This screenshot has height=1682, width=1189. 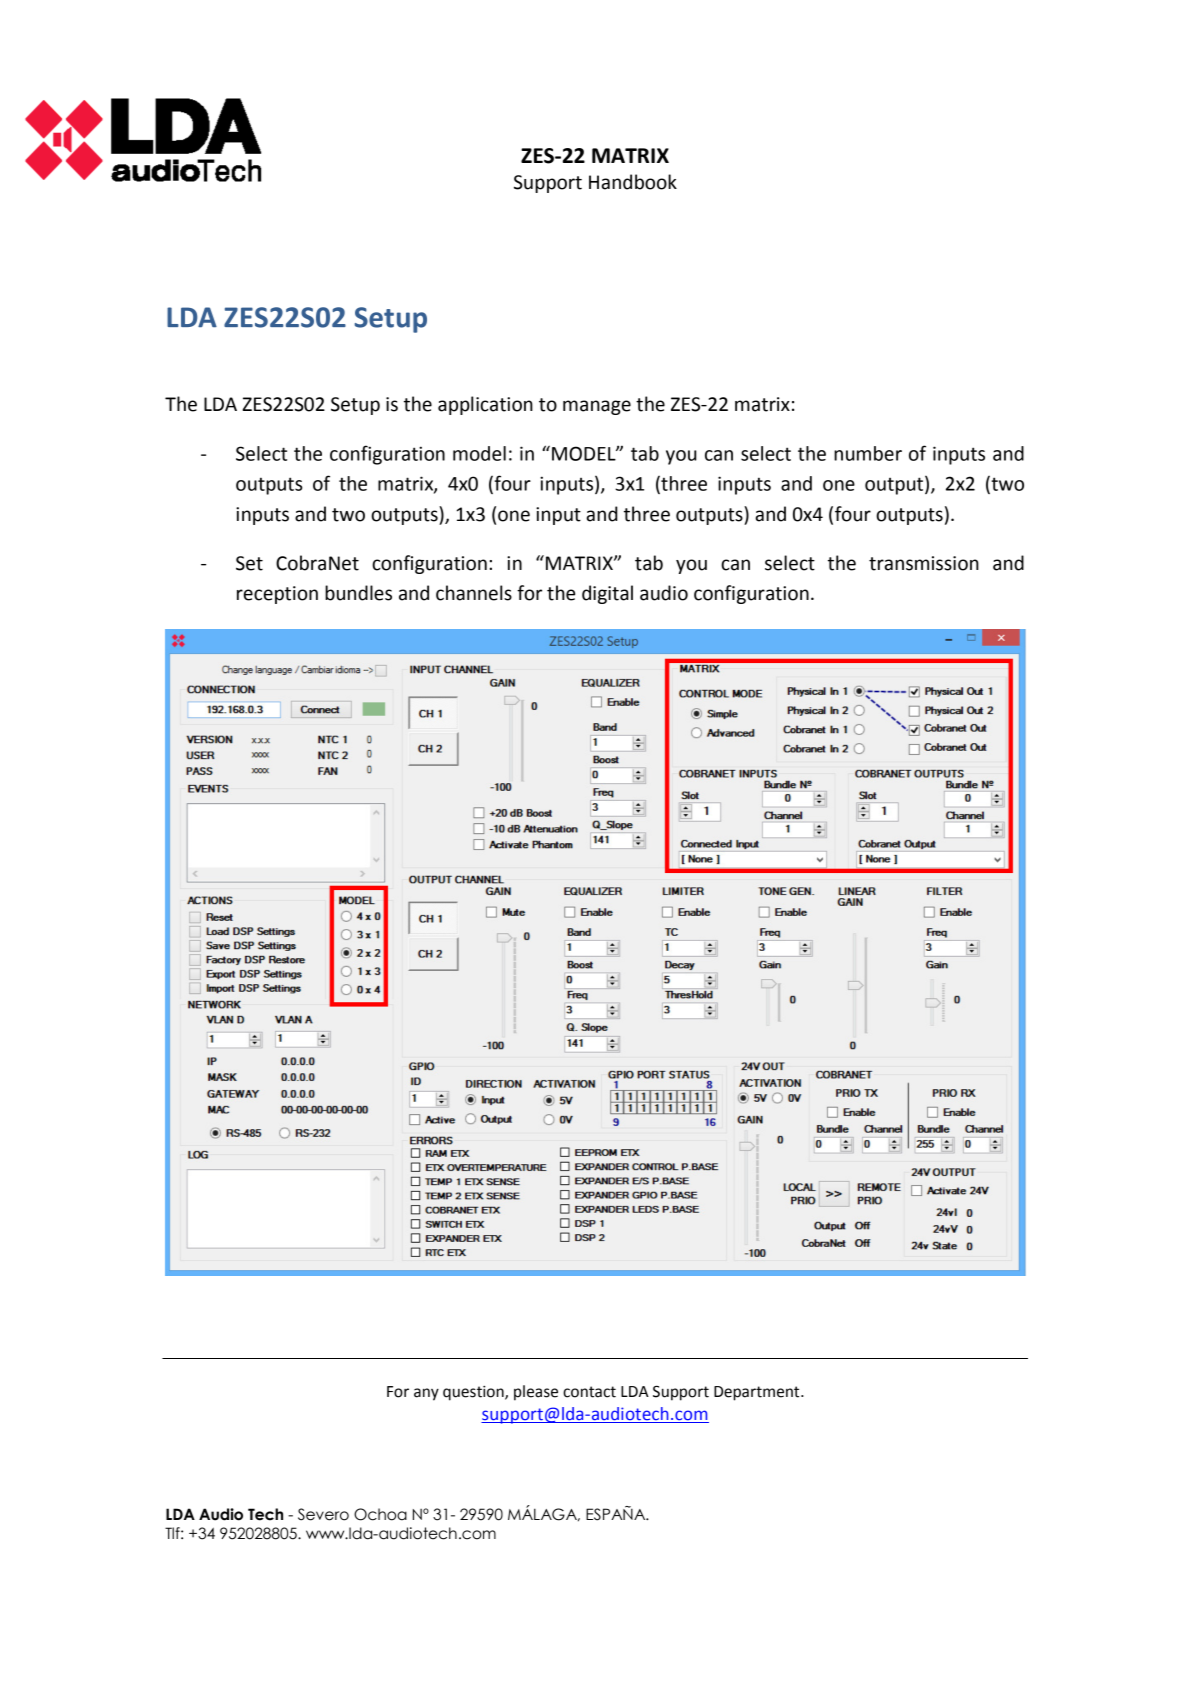 I want to click on Handbook, so click(x=633, y=182).
